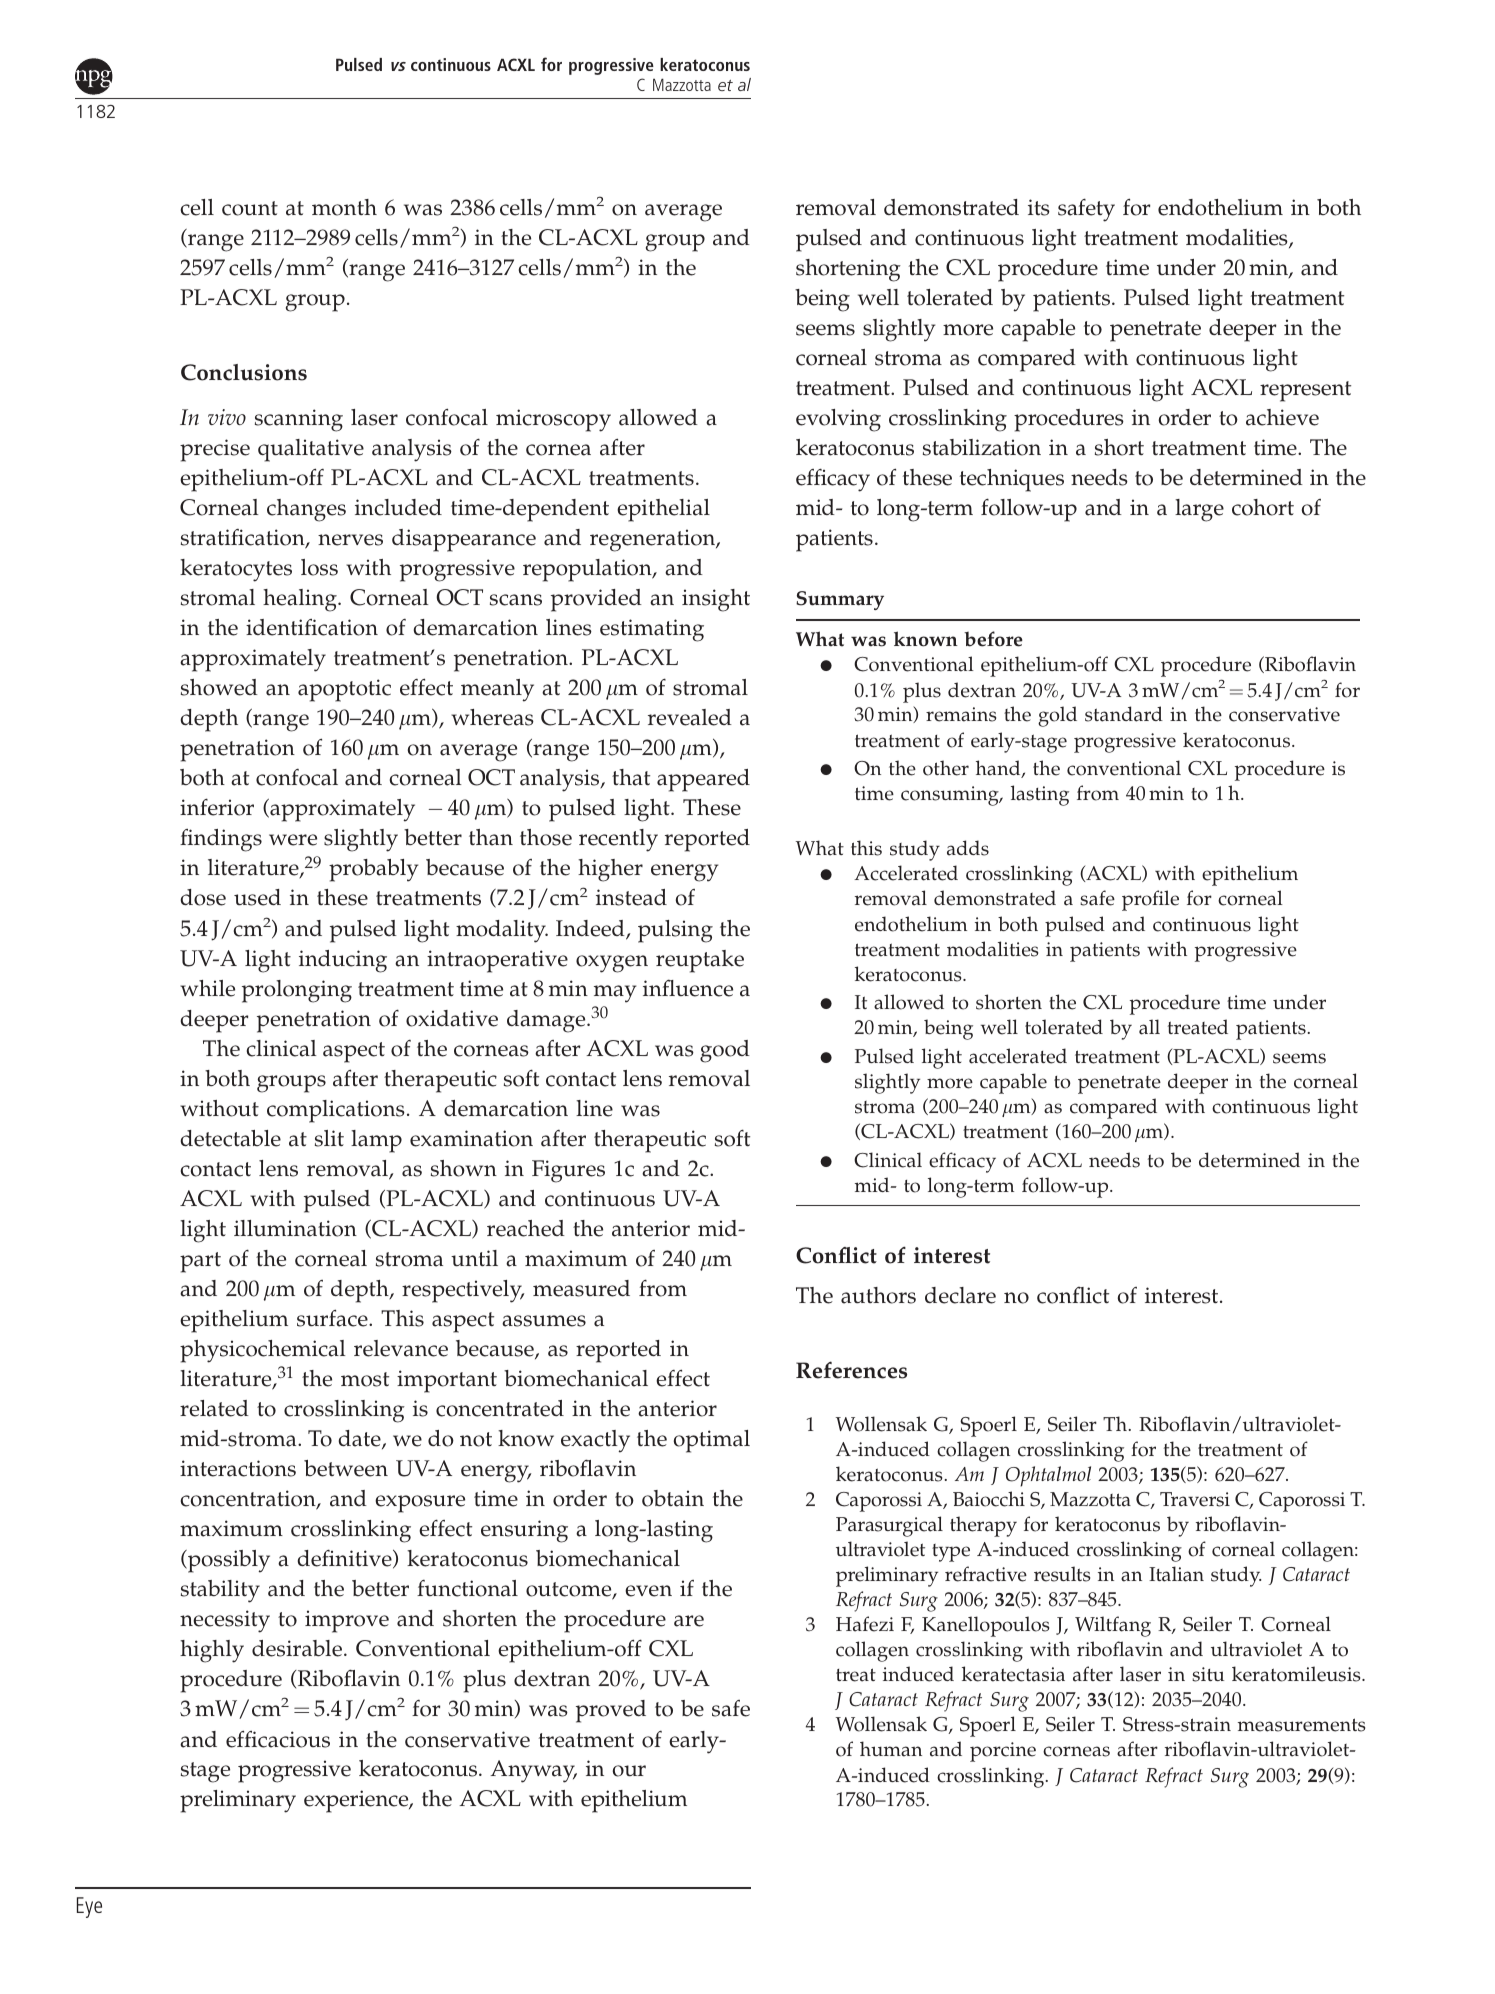 The image size is (1495, 1994). Describe the element at coordinates (207, 988) in the screenshot. I see `while` at that location.
